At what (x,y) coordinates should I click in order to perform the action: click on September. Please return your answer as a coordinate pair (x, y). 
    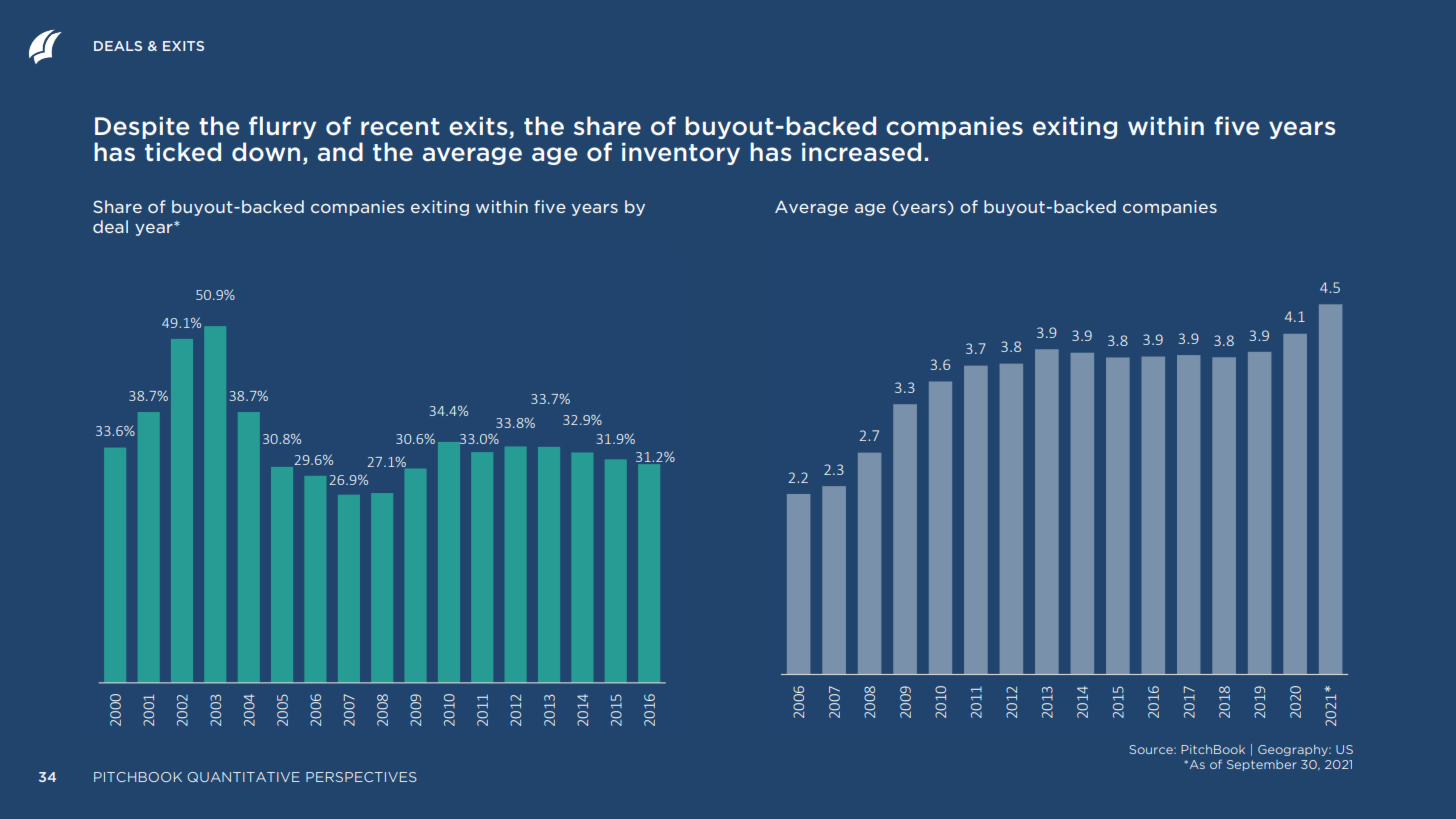
    Looking at the image, I should click on (1262, 765).
